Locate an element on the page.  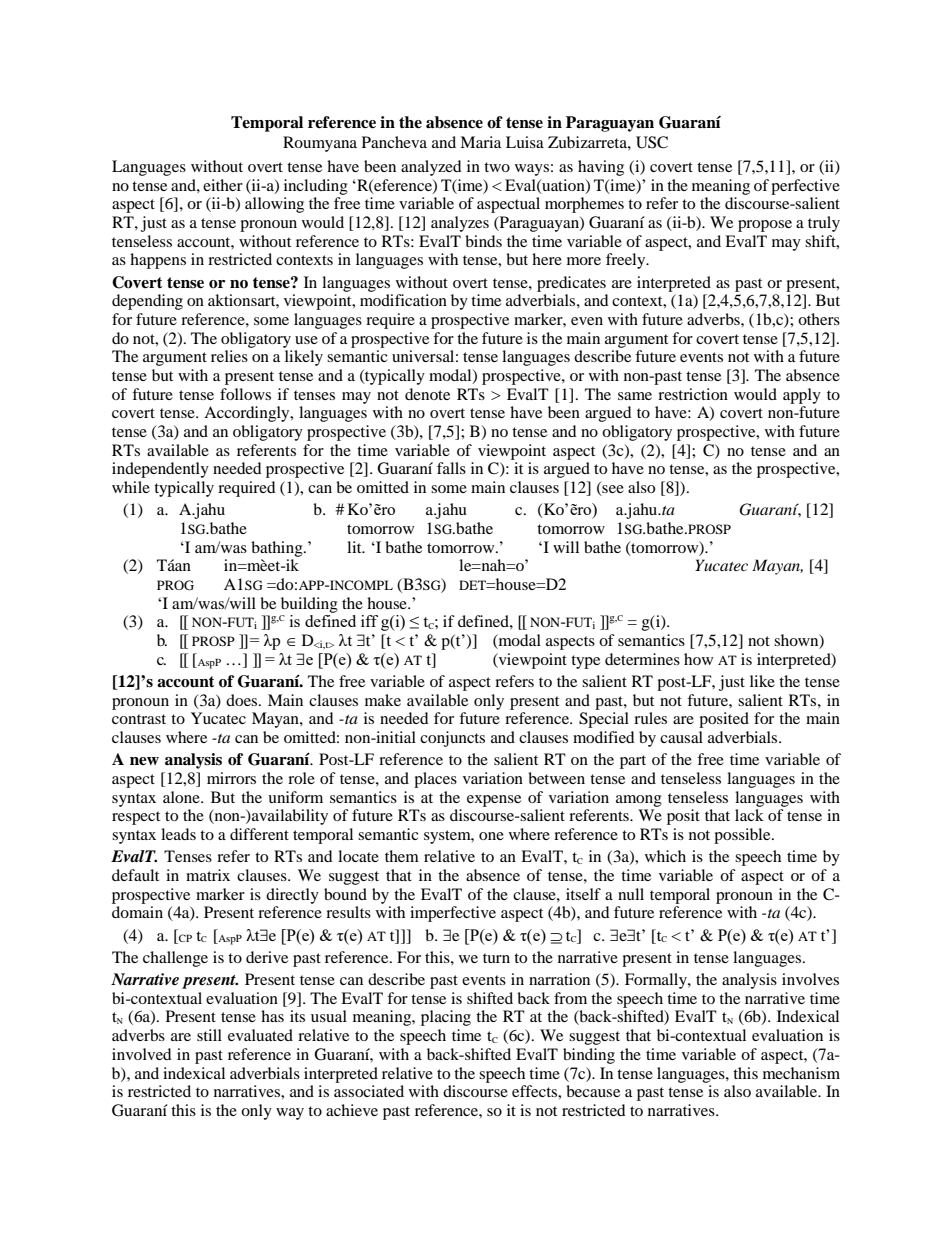
possible is located at coordinates (743, 836).
